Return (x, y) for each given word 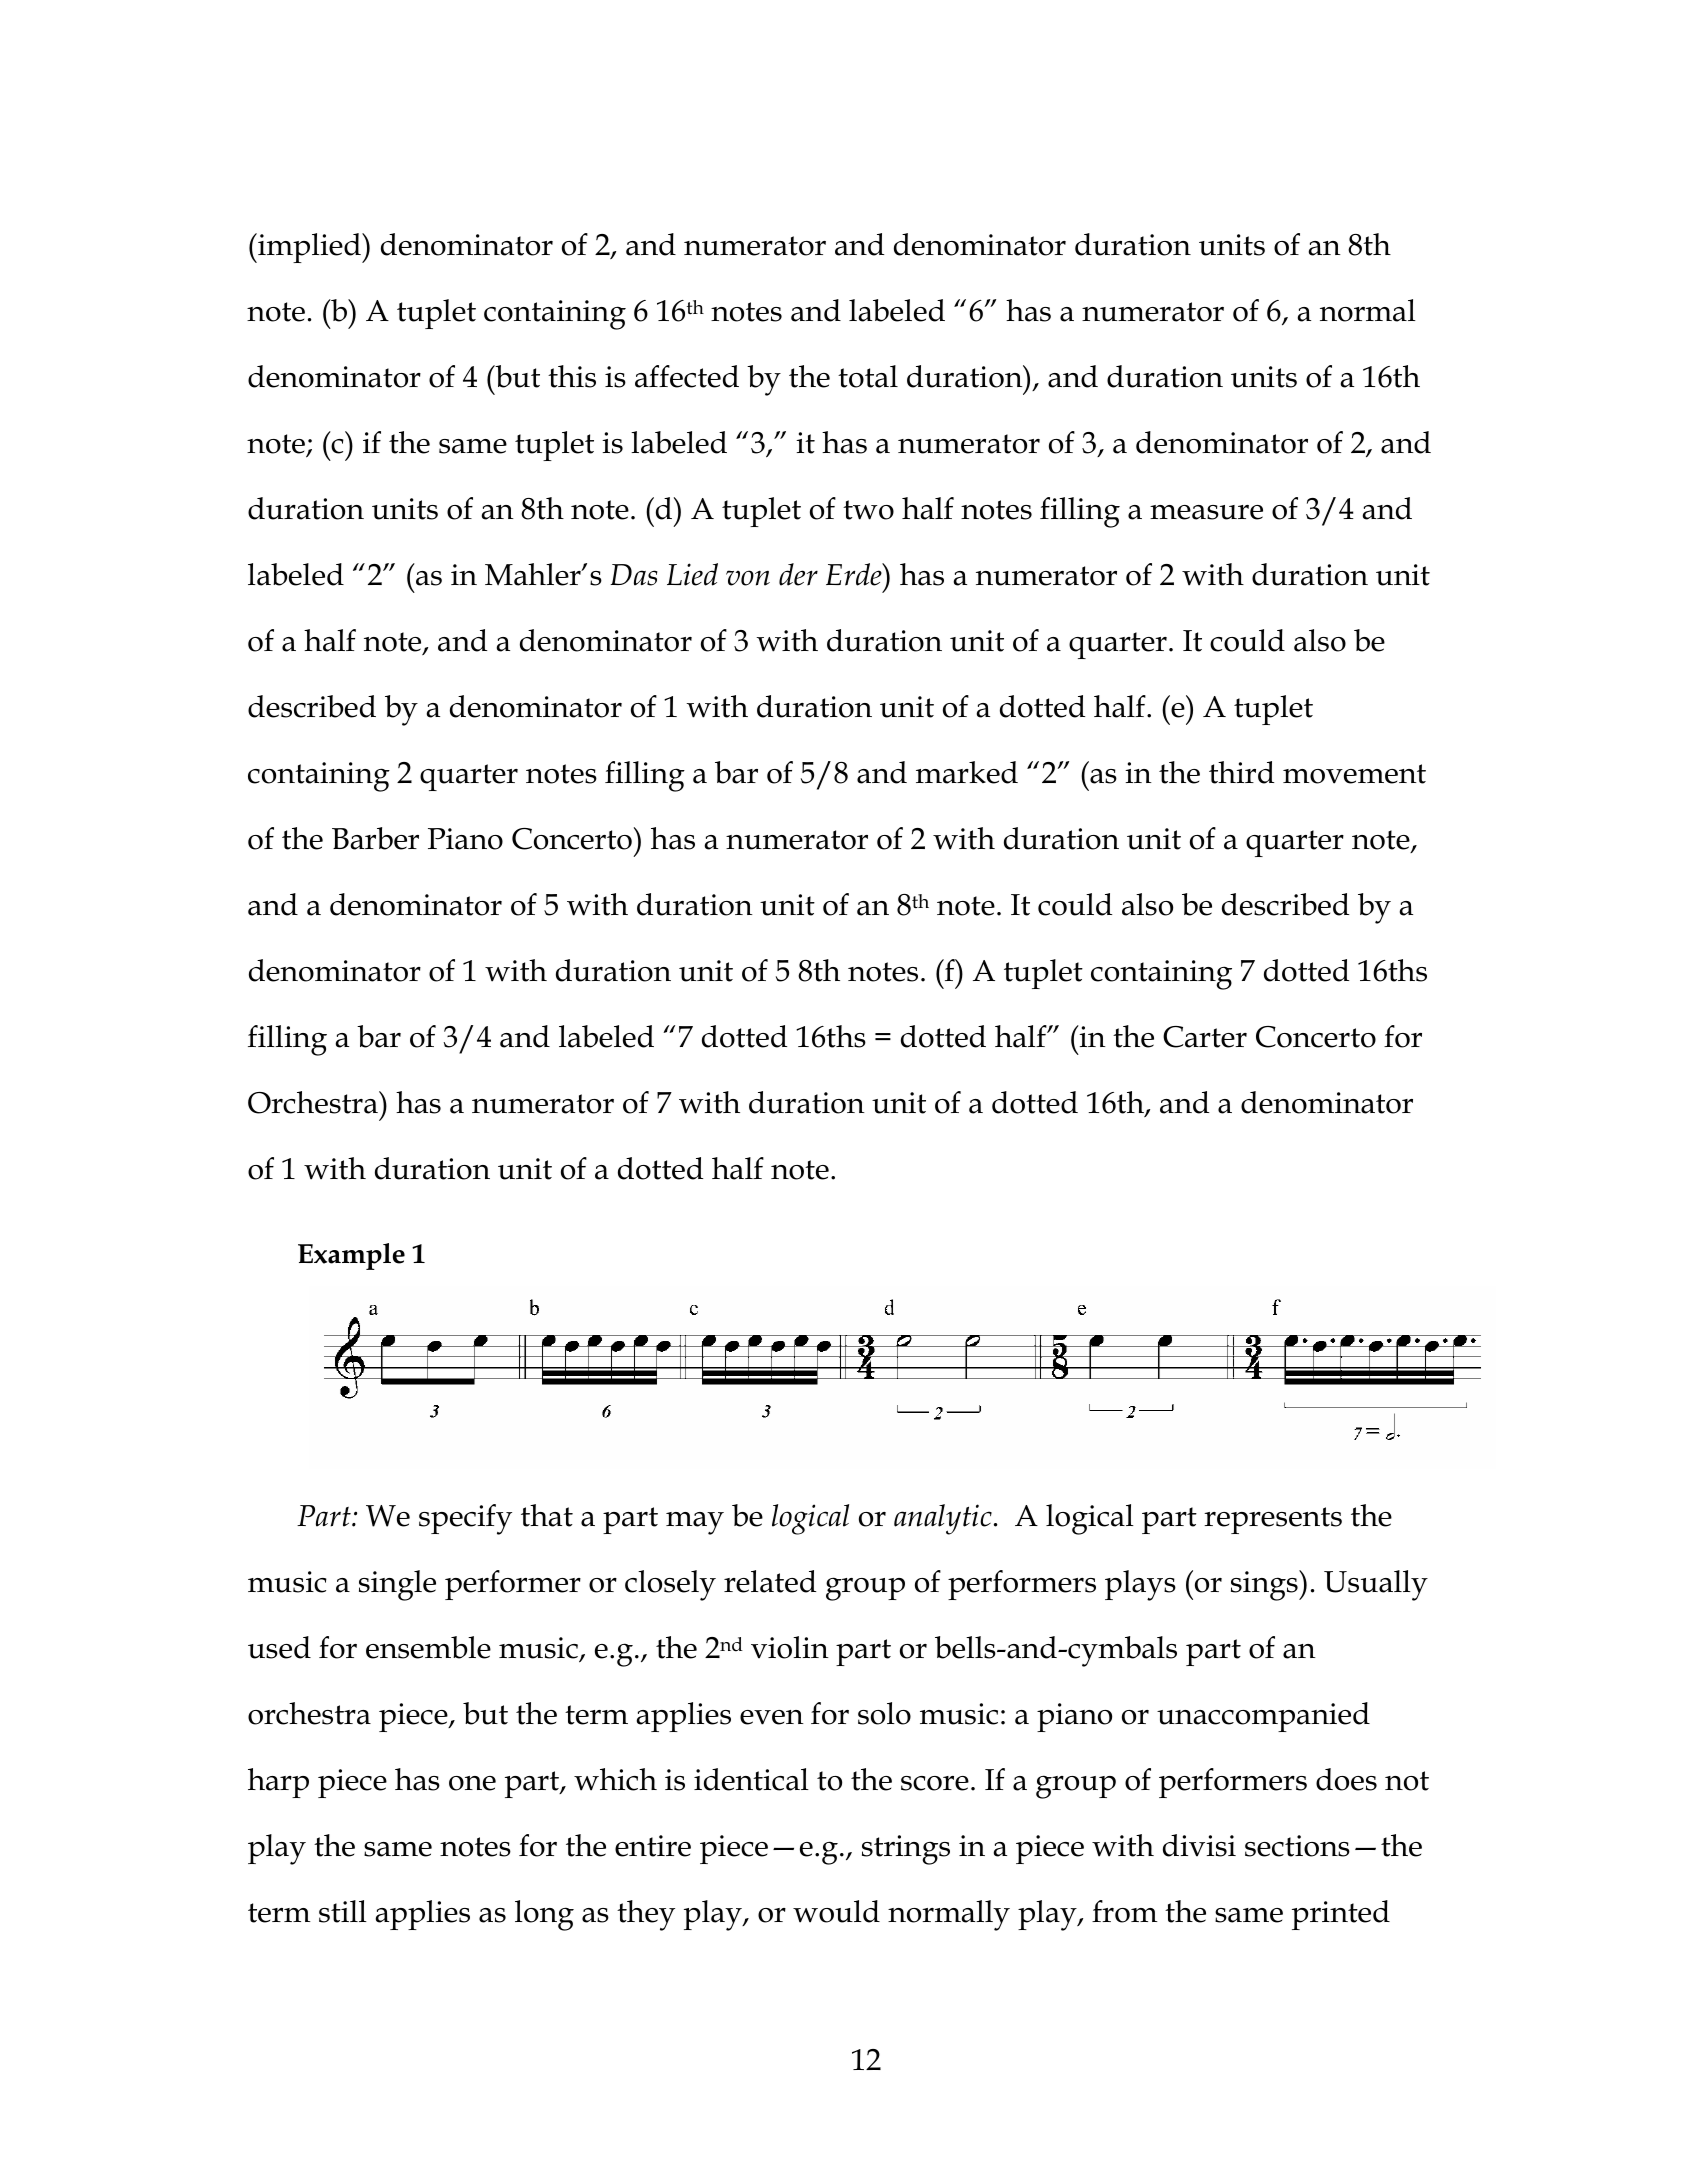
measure (1206, 512)
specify (465, 1519)
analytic (943, 1519)
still (343, 1911)
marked (967, 772)
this (572, 376)
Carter (1205, 1037)
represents (1273, 1520)
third (1241, 772)
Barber (375, 838)
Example (351, 1256)
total (868, 376)
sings (1265, 1585)
